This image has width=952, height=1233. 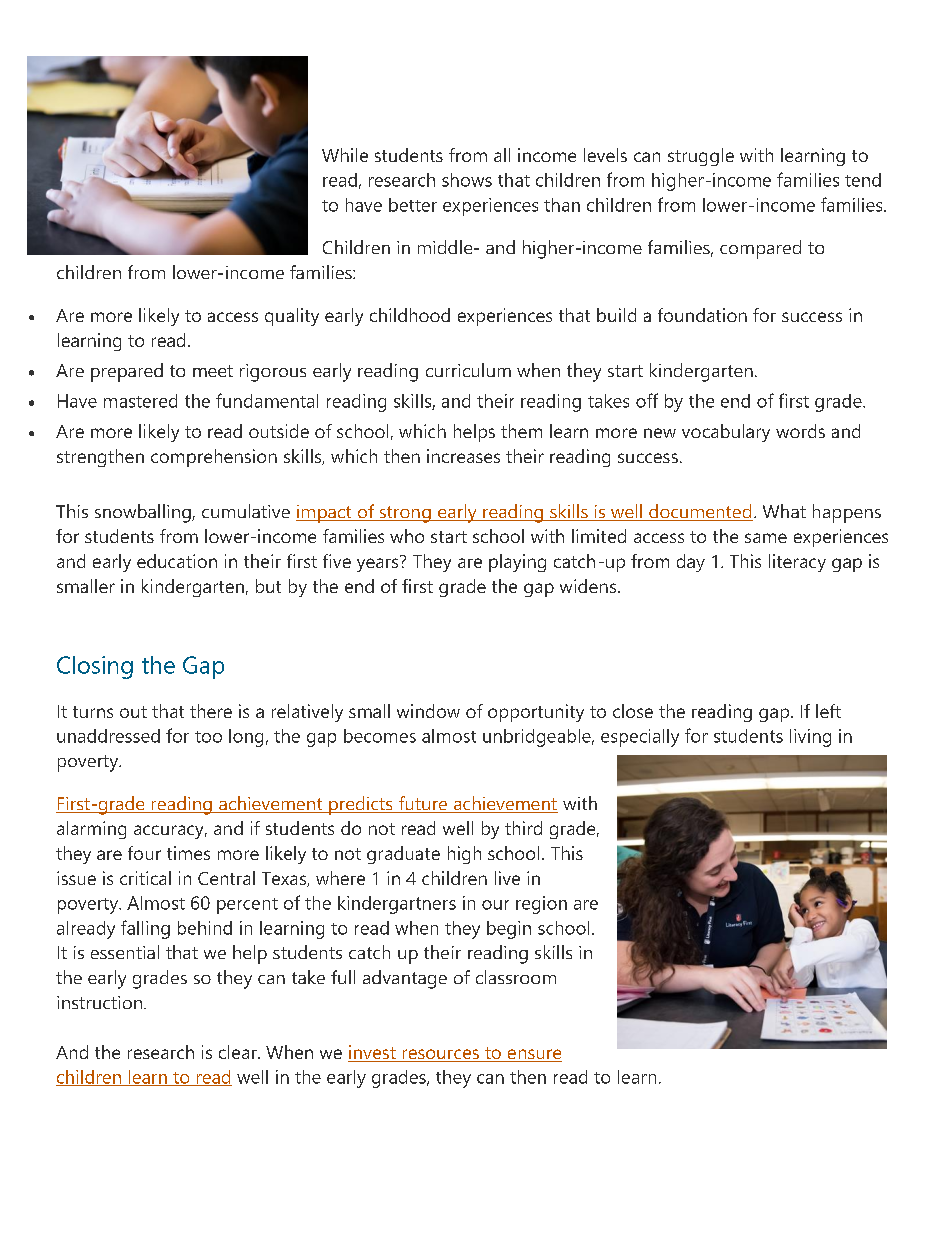 What do you see at coordinates (810, 738) in the image?
I see `living` at bounding box center [810, 738].
